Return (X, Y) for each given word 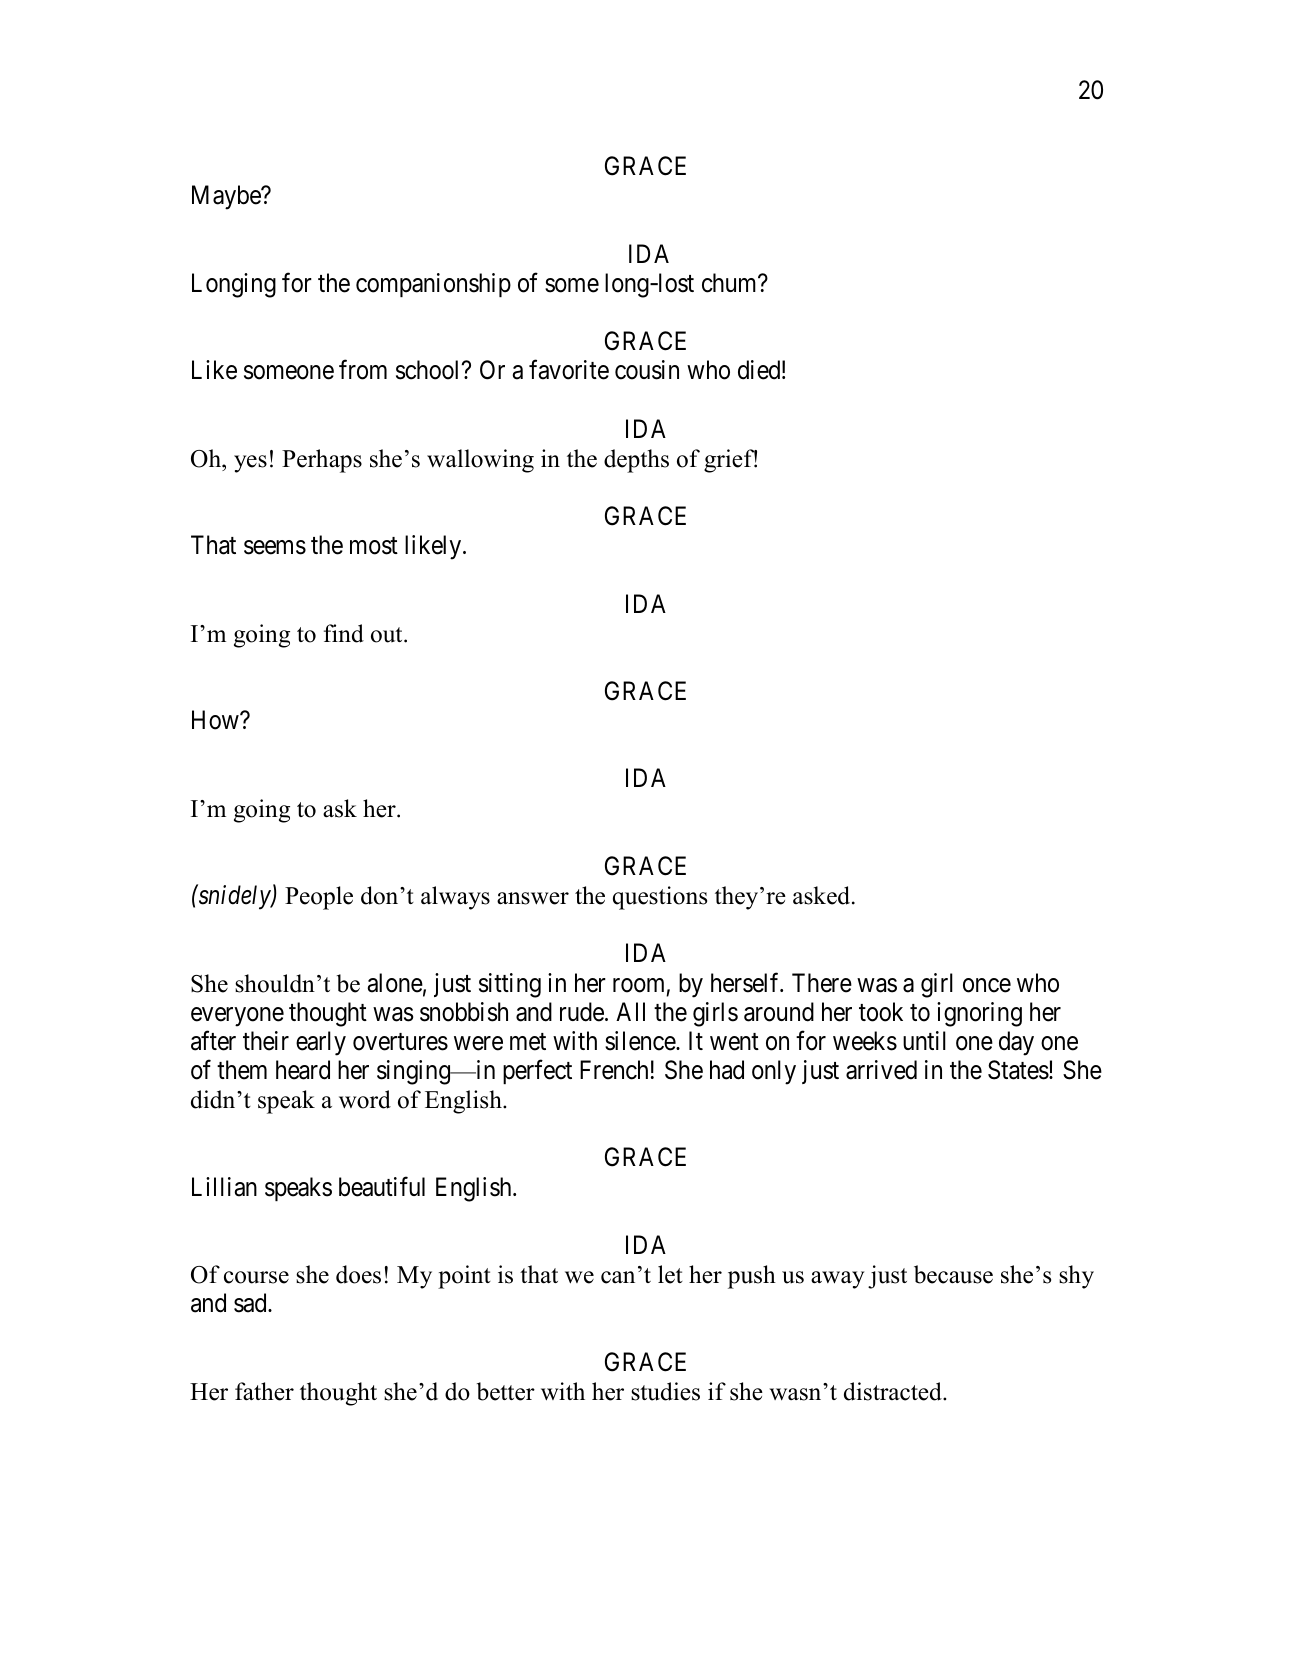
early (321, 1043)
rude (582, 1012)
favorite (569, 370)
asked (823, 895)
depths (636, 461)
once (987, 985)
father (264, 1391)
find (344, 633)
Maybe (227, 197)
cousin (647, 370)
